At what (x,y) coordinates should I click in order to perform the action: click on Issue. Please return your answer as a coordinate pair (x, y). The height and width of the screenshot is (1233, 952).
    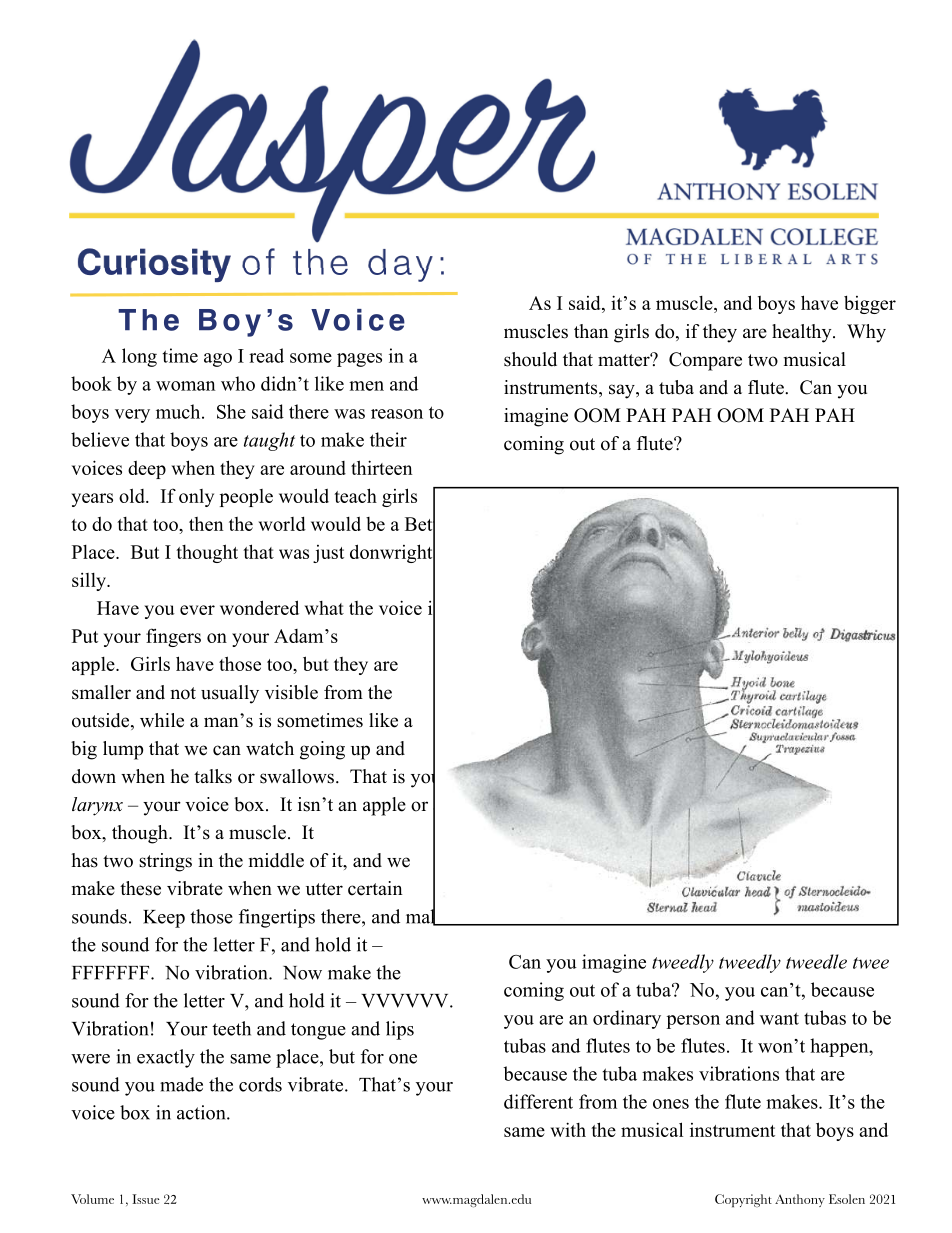
    Looking at the image, I should click on (146, 1199).
